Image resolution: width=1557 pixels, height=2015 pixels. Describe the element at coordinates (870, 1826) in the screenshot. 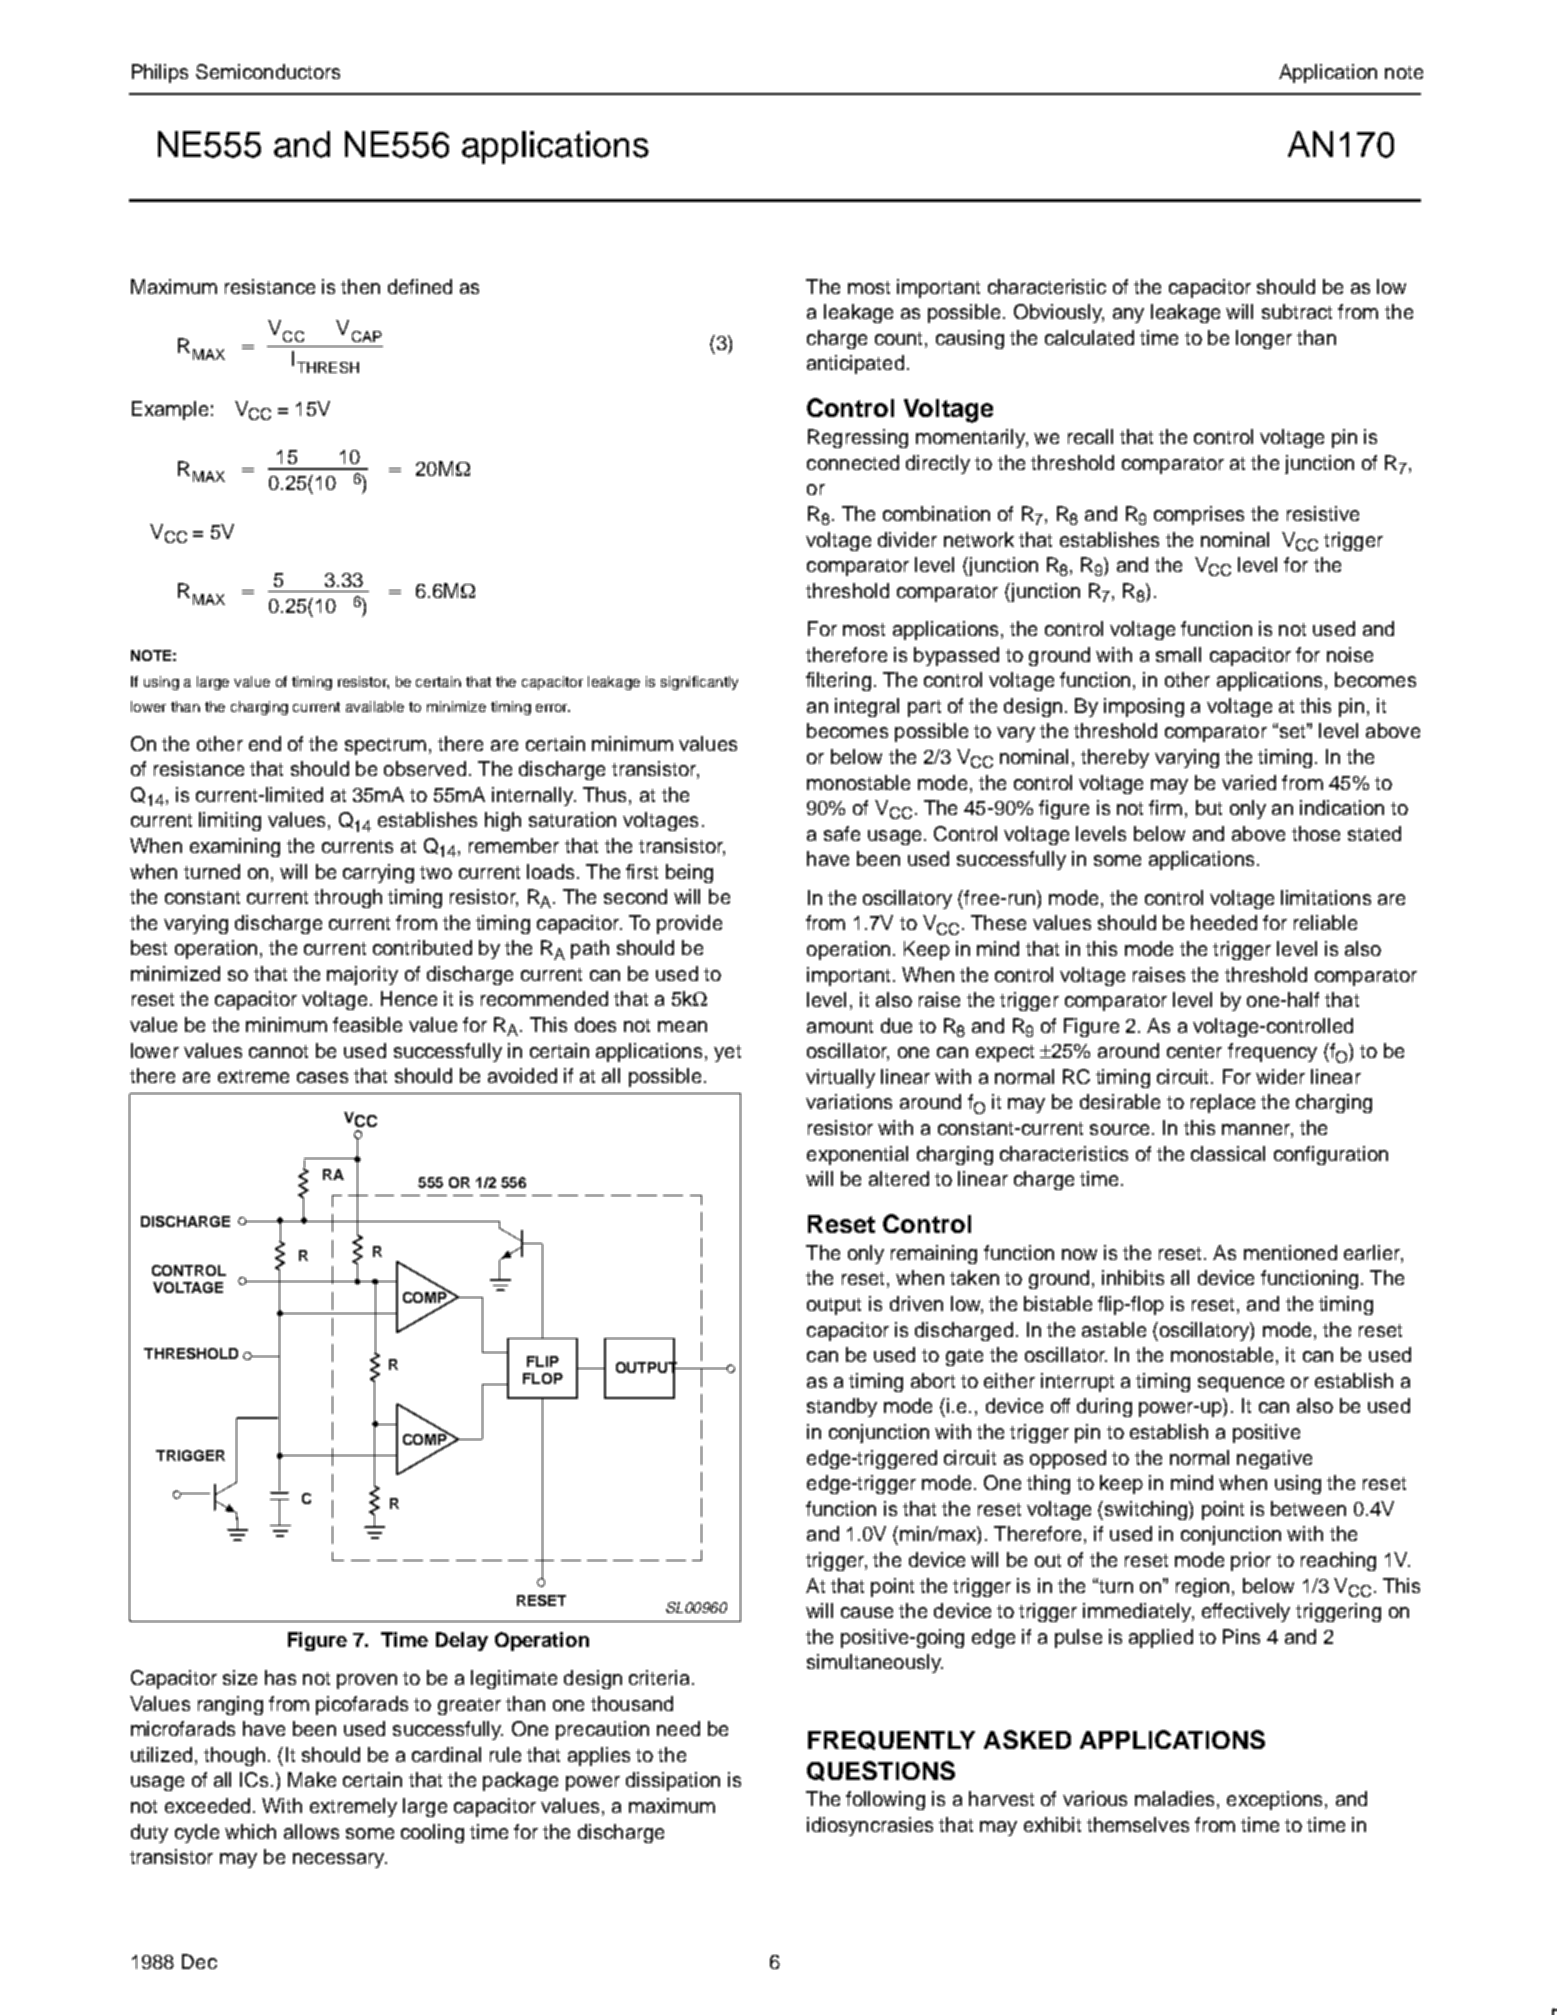

I see `idiosyncrasies` at that location.
